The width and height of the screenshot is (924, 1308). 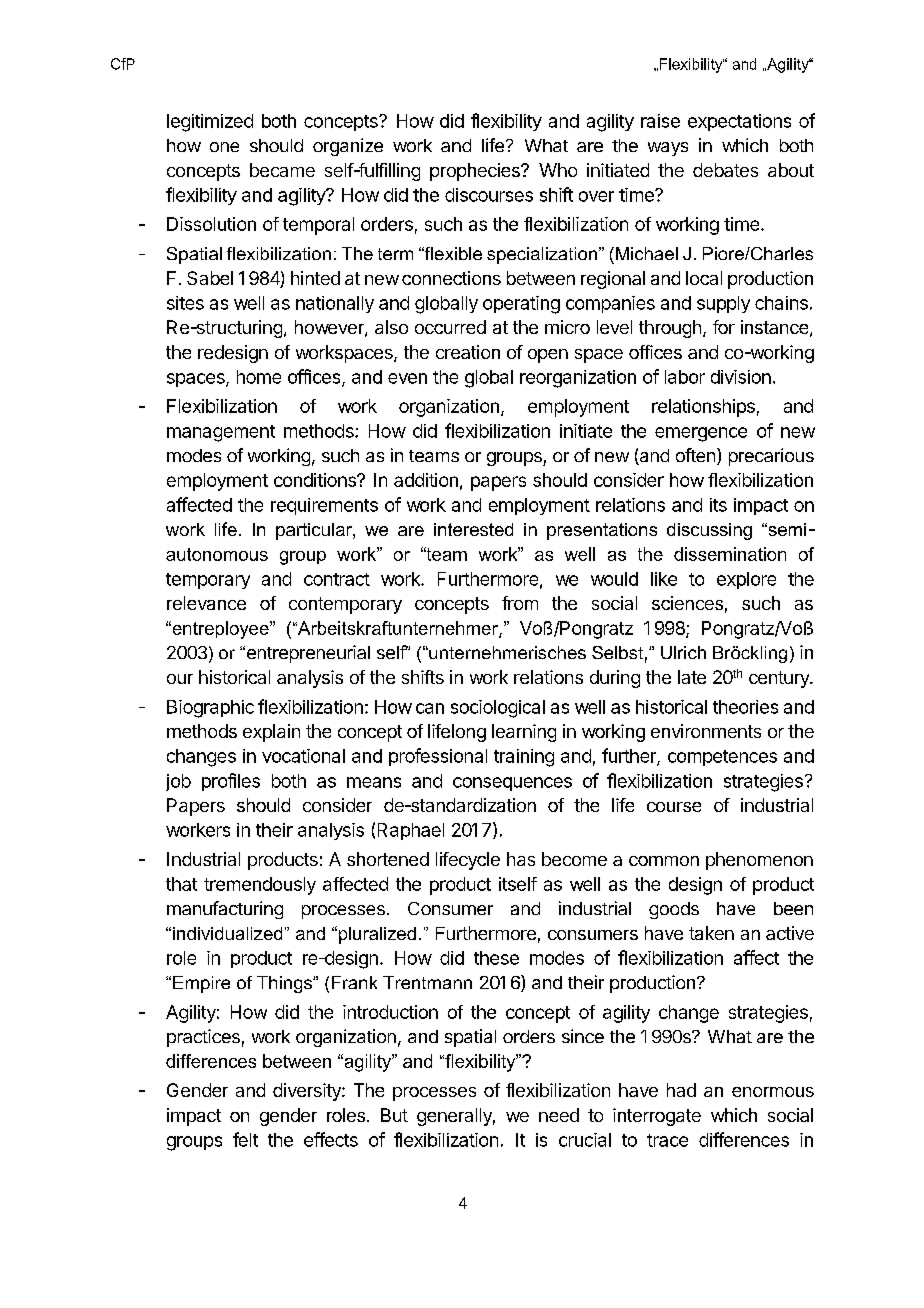 What do you see at coordinates (259, 377) in the screenshot?
I see `home` at bounding box center [259, 377].
